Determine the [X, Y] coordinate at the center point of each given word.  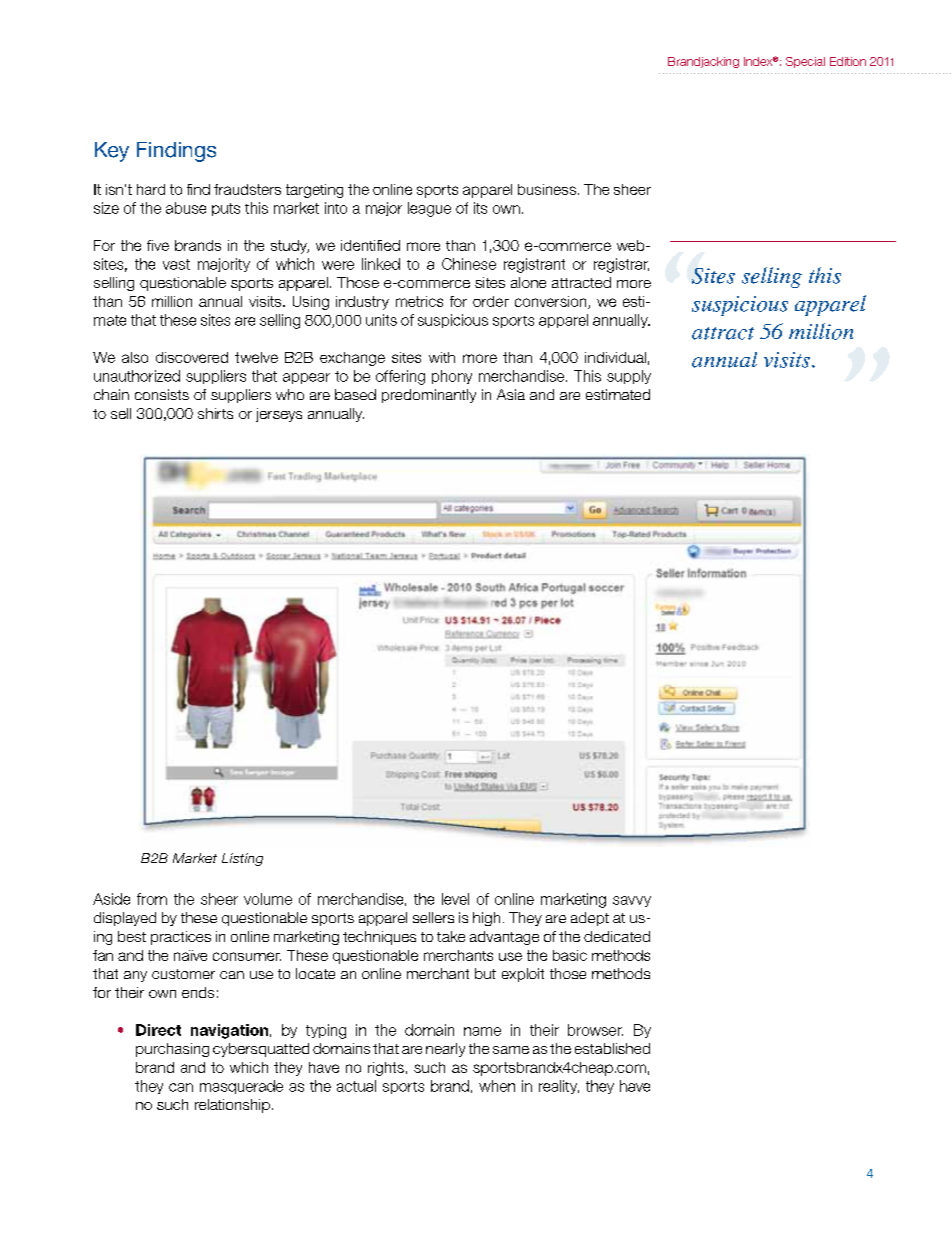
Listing [242, 859]
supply [629, 377]
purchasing [172, 1050]
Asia [511, 394]
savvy [632, 901]
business [547, 189]
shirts [215, 413]
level [455, 899]
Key [112, 152]
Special [805, 62]
